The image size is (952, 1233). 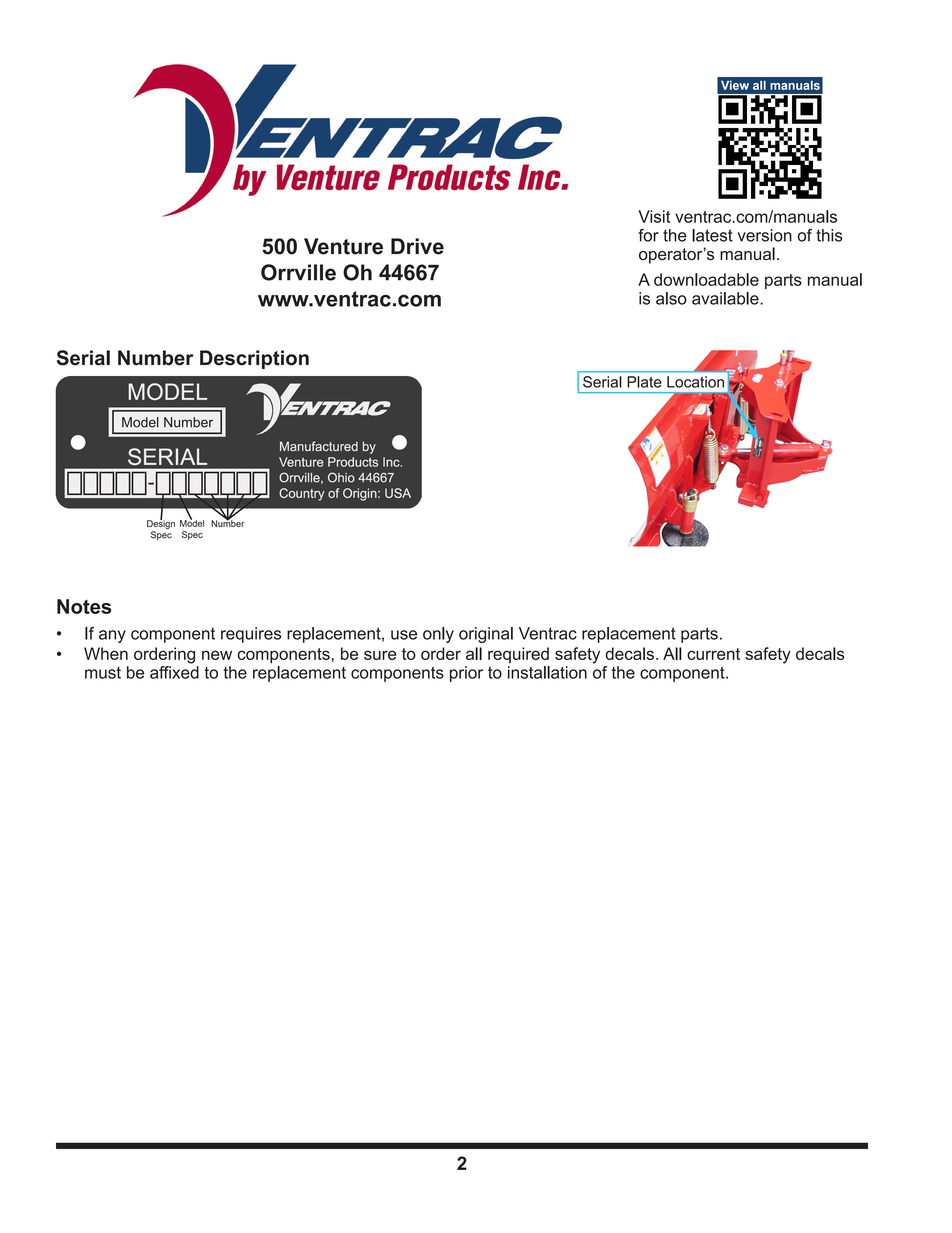 What do you see at coordinates (161, 523) in the page?
I see `Design` at bounding box center [161, 523].
